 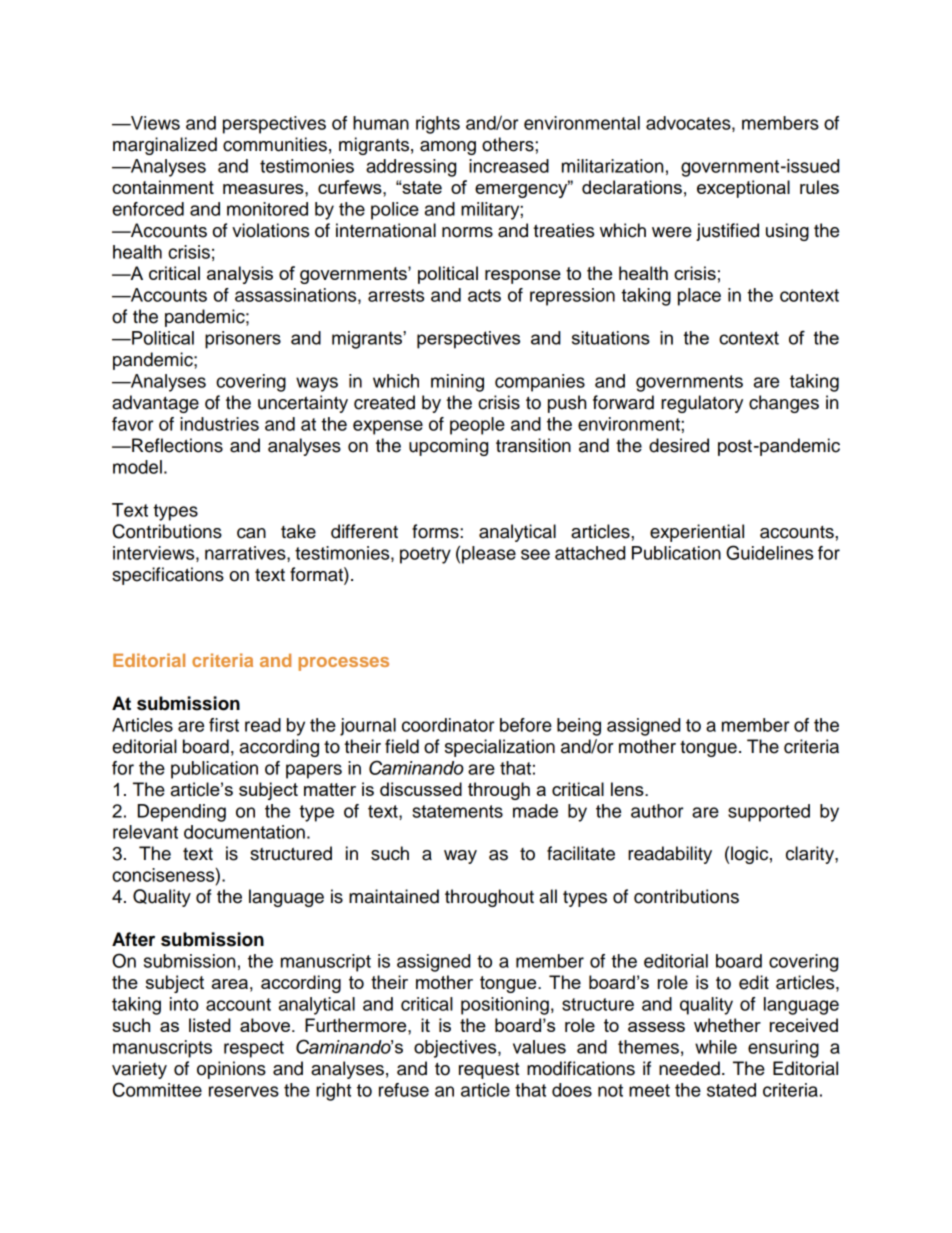 What do you see at coordinates (743, 189) in the page?
I see `exceptional` at bounding box center [743, 189].
